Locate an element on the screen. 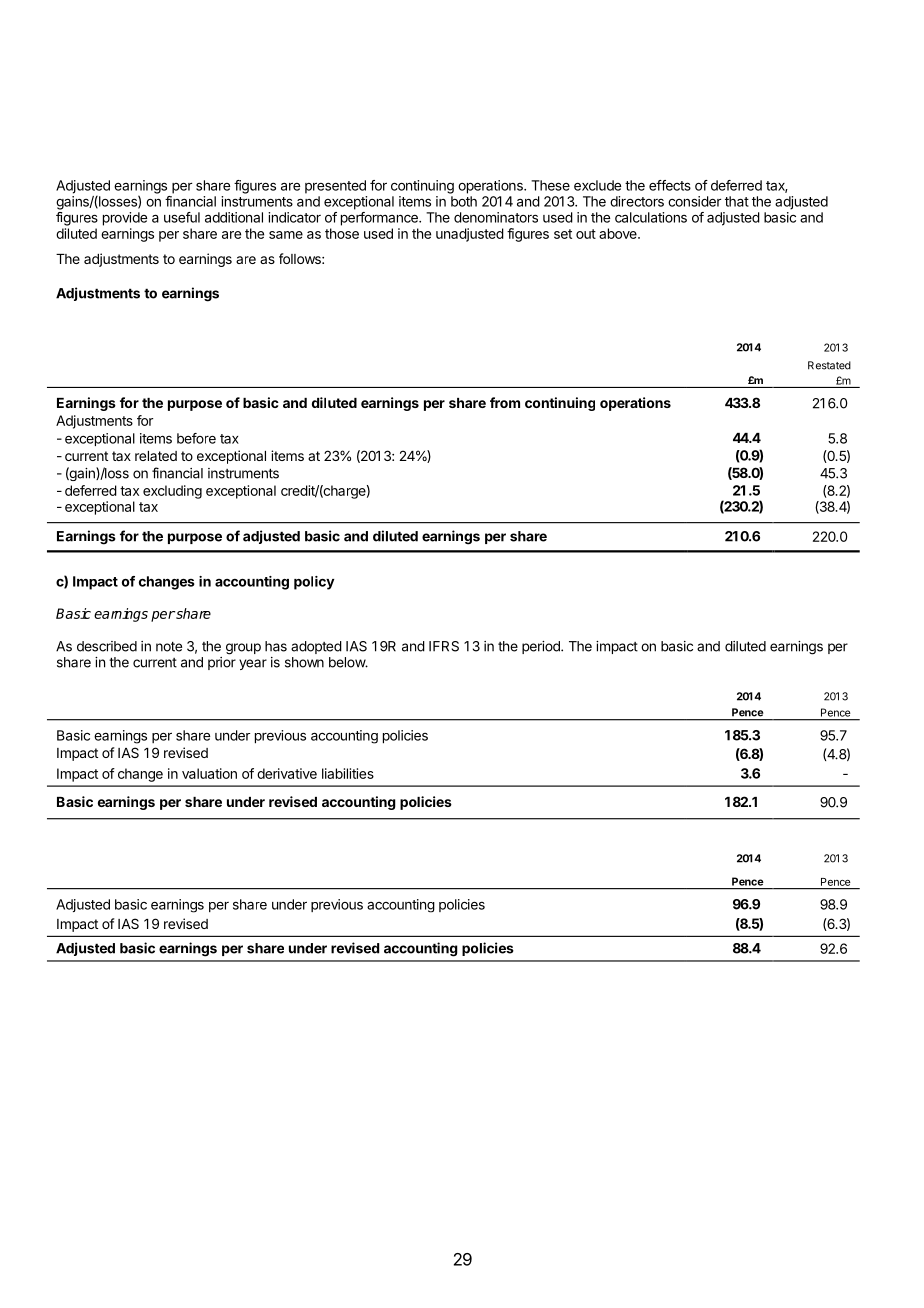  both is located at coordinates (464, 201).
